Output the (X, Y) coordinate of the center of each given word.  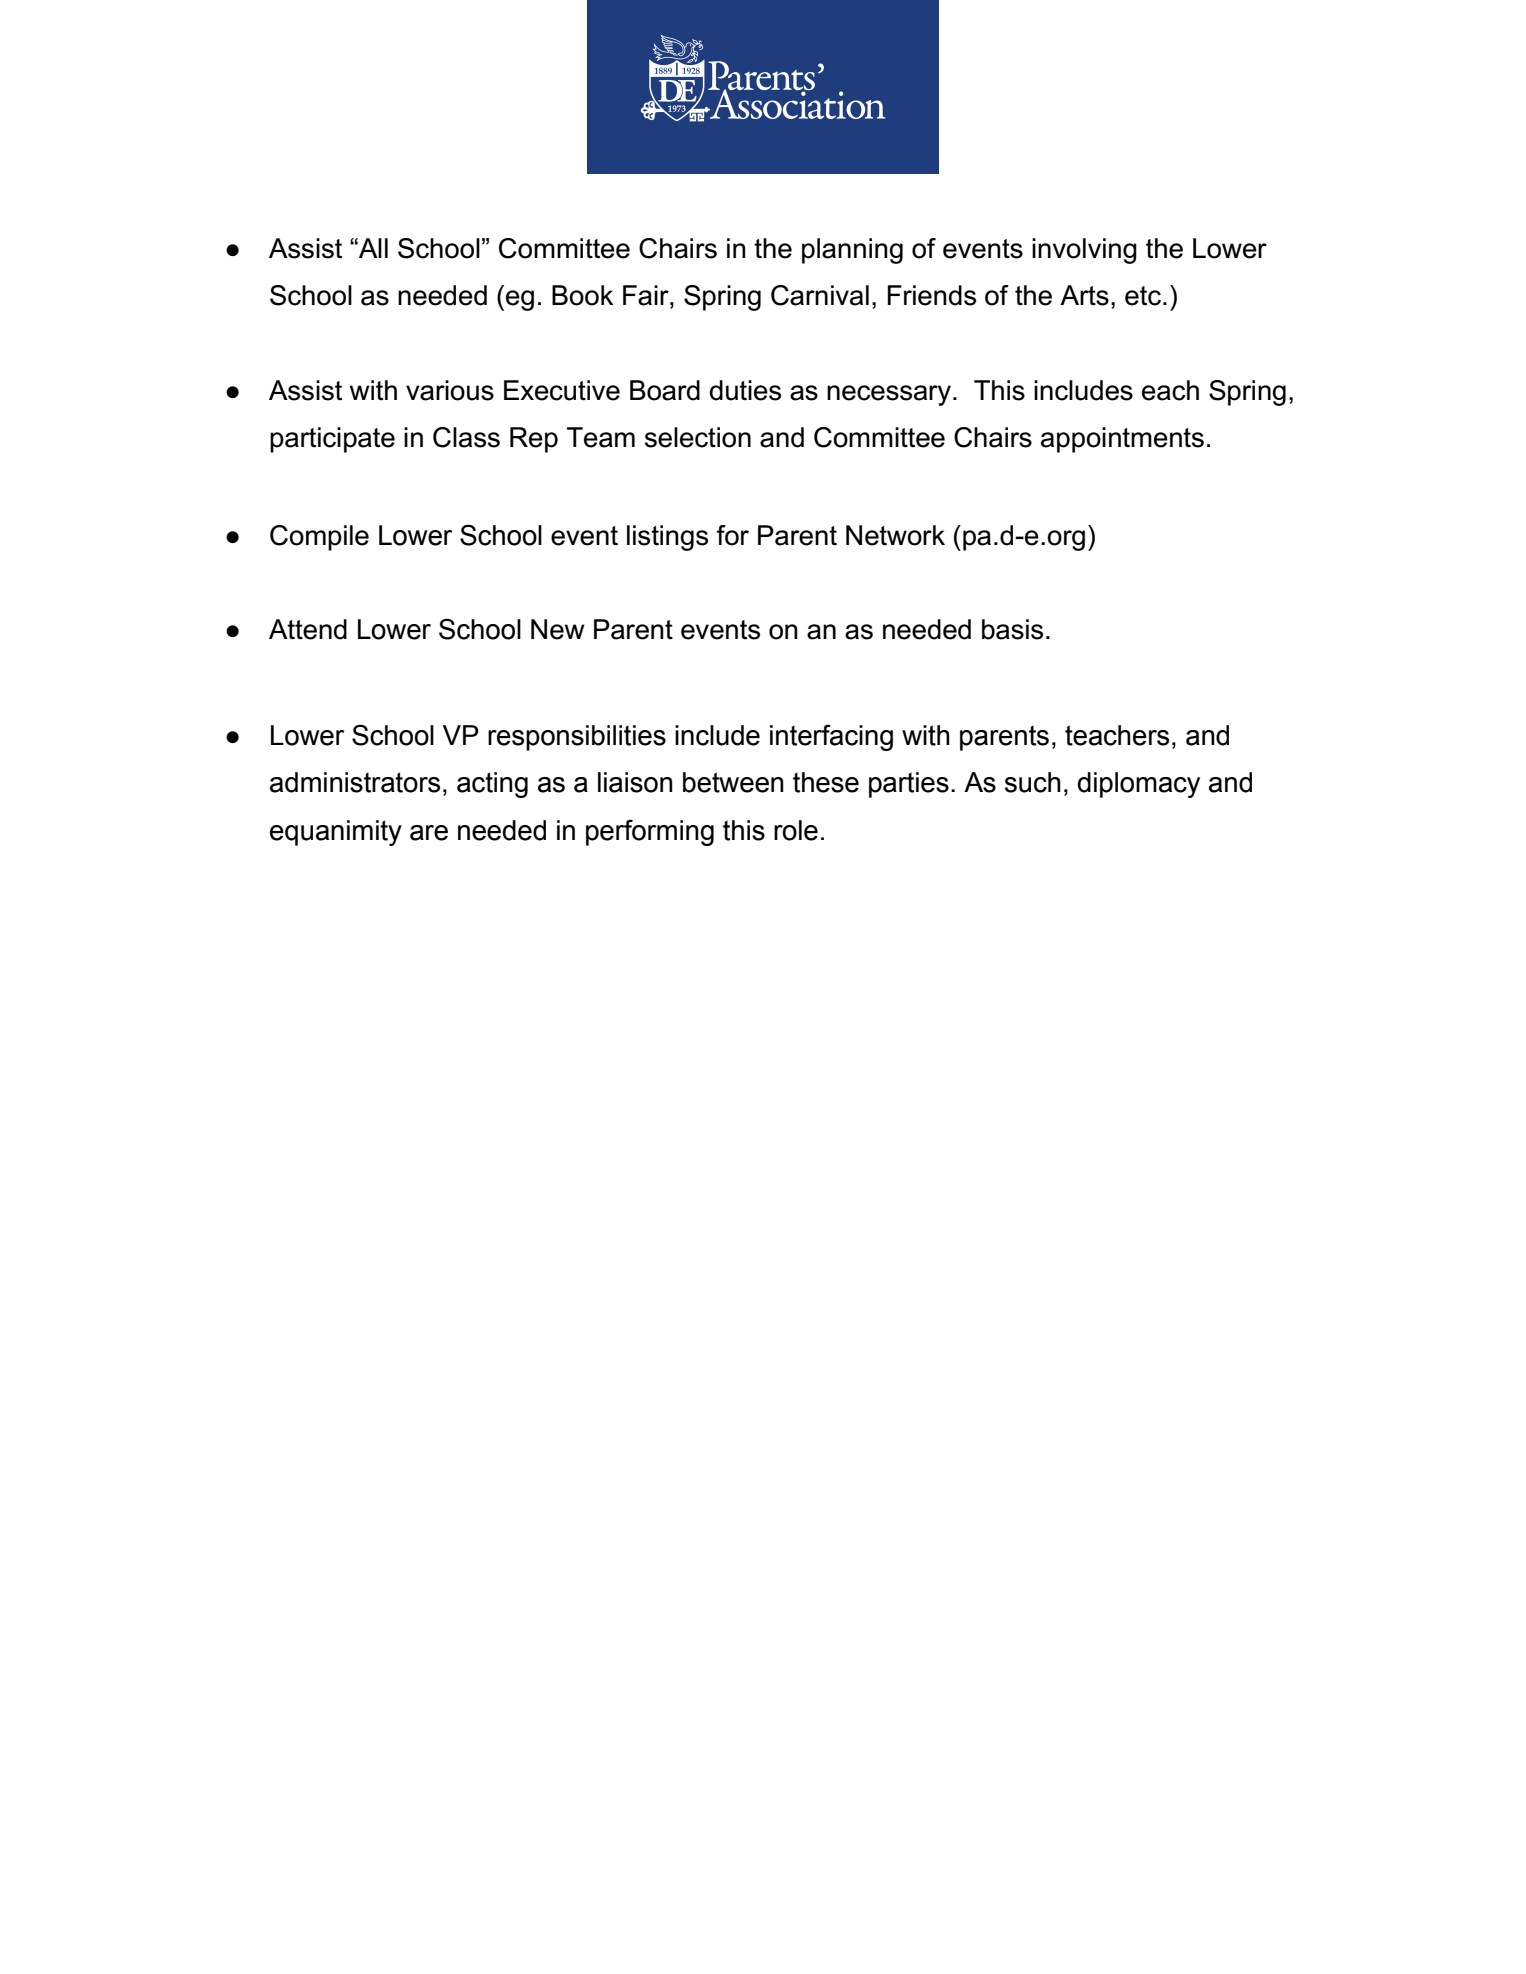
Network (895, 535)
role (796, 830)
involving (1084, 251)
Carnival (820, 295)
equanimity (336, 833)
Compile (319, 538)
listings (667, 538)
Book (582, 295)
